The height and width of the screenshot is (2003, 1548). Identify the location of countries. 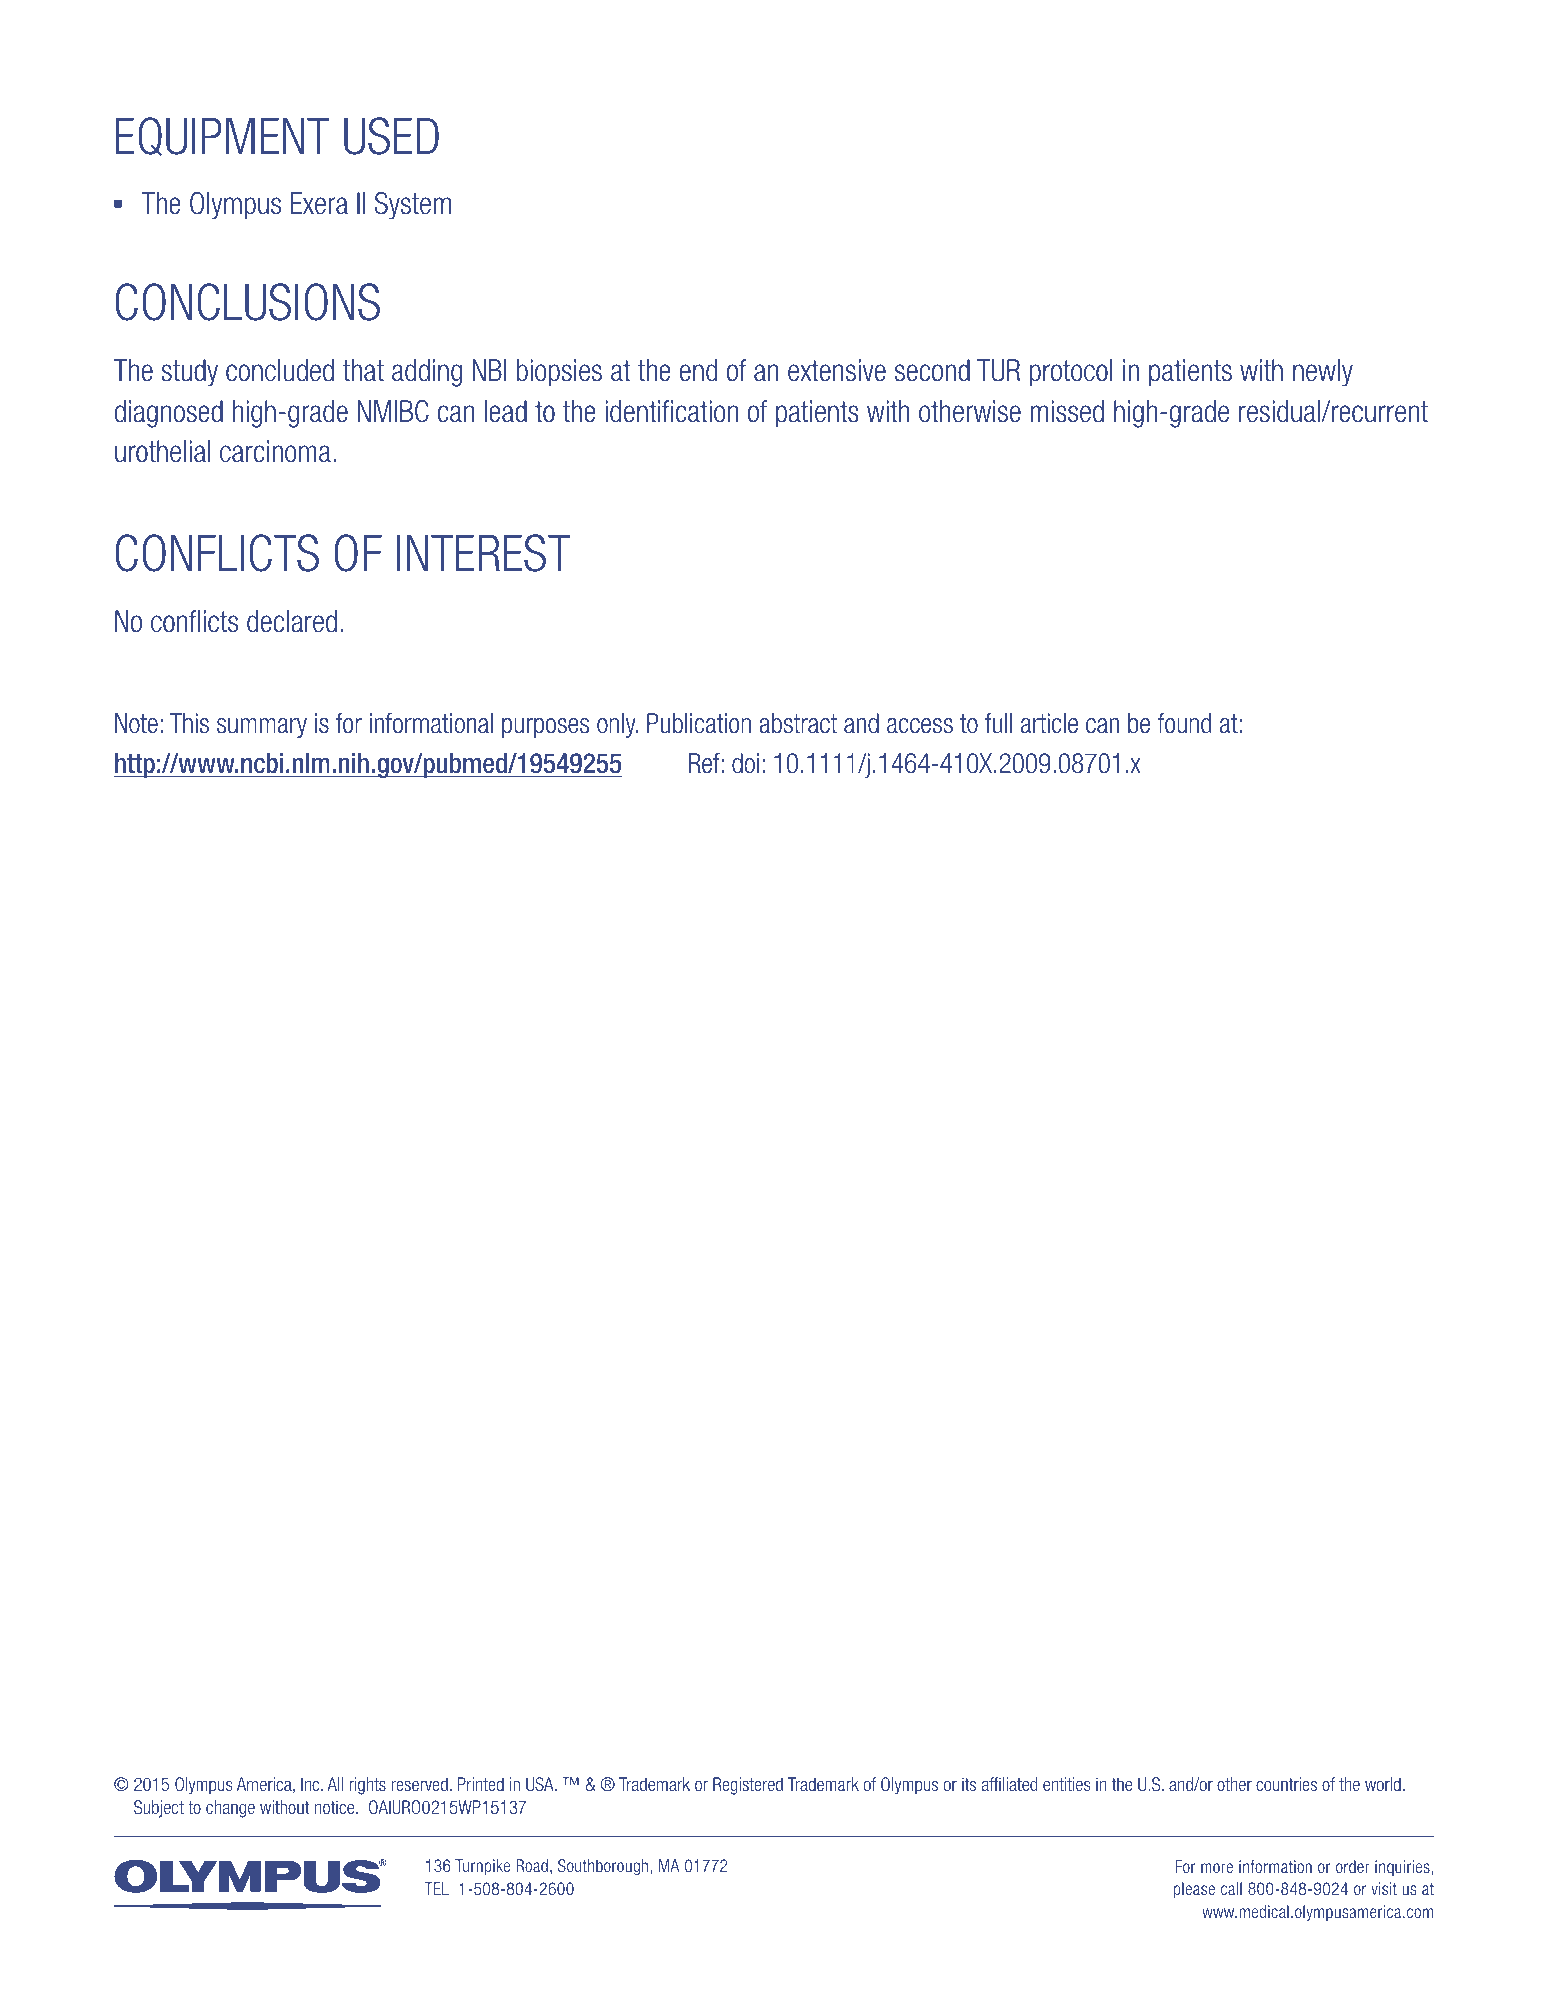
(1286, 1784).
